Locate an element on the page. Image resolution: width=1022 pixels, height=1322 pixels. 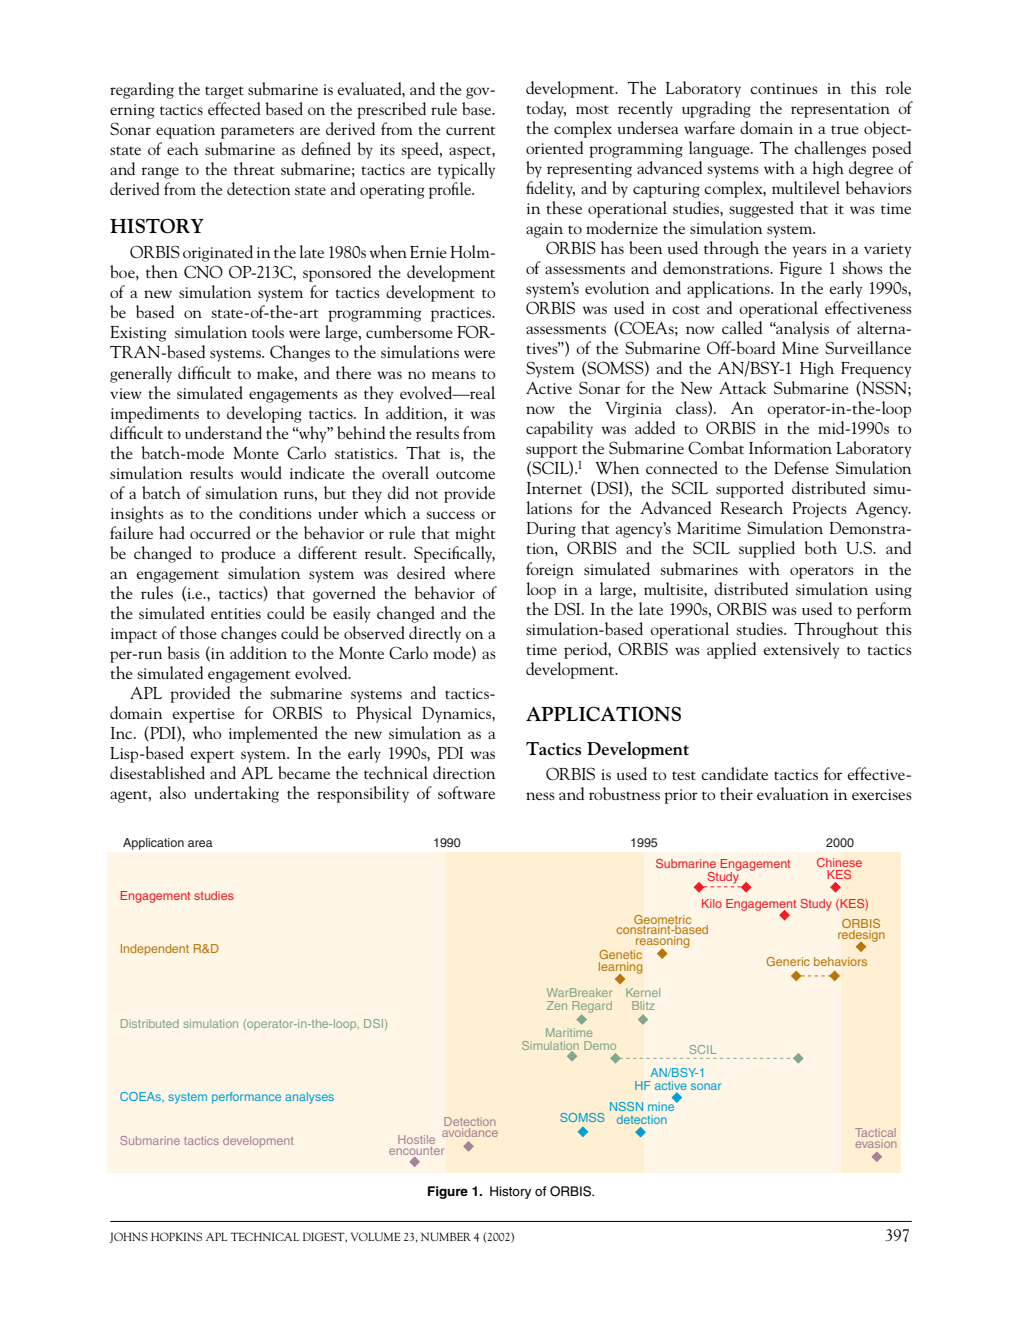
would is located at coordinates (261, 472).
